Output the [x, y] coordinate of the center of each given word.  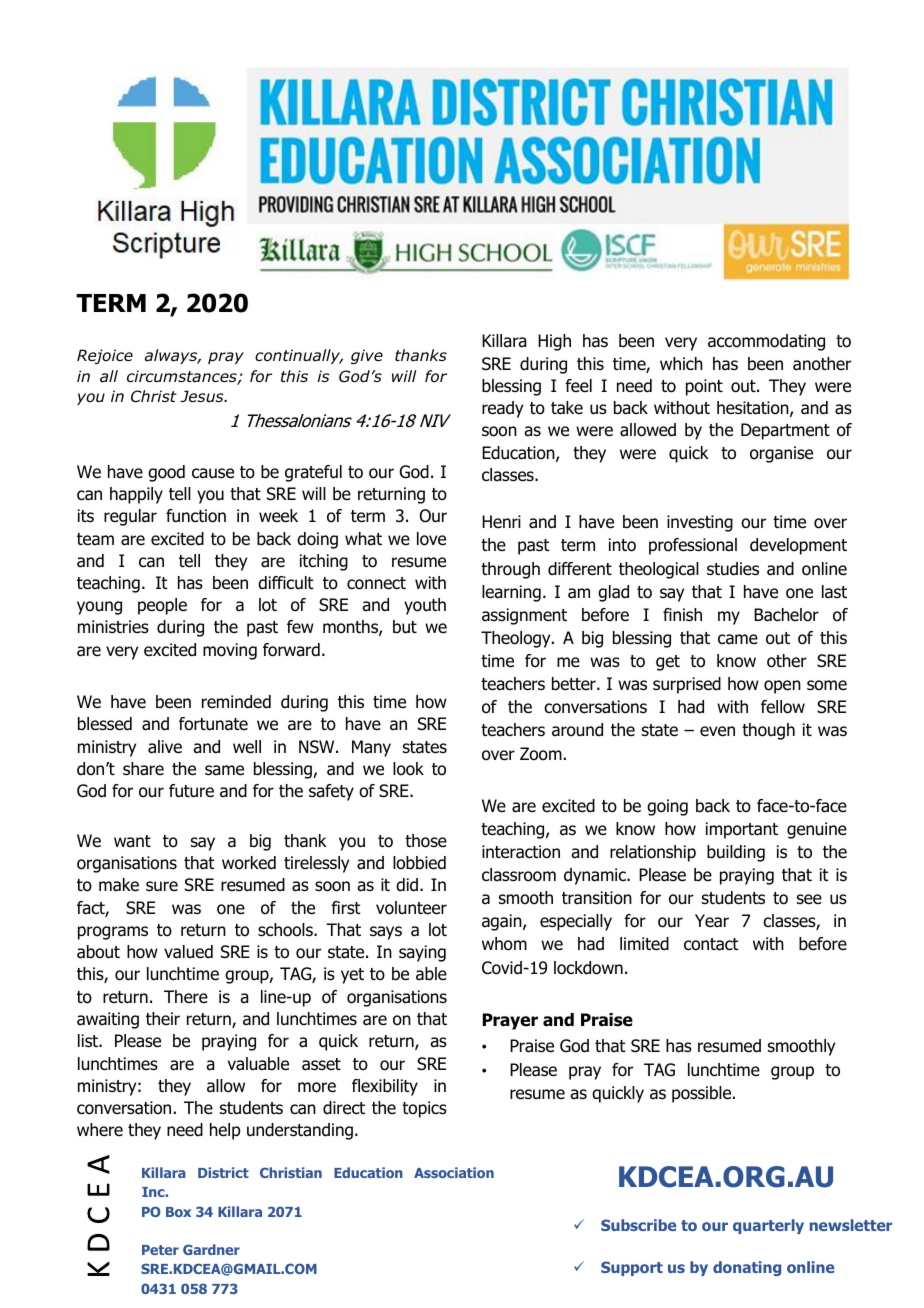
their [163, 1019]
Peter [160, 1250]
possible [703, 1094]
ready [502, 409]
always [172, 356]
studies [733, 569]
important [742, 830]
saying [422, 953]
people [162, 606]
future [191, 791]
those [426, 841]
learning [511, 593]
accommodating [766, 342]
